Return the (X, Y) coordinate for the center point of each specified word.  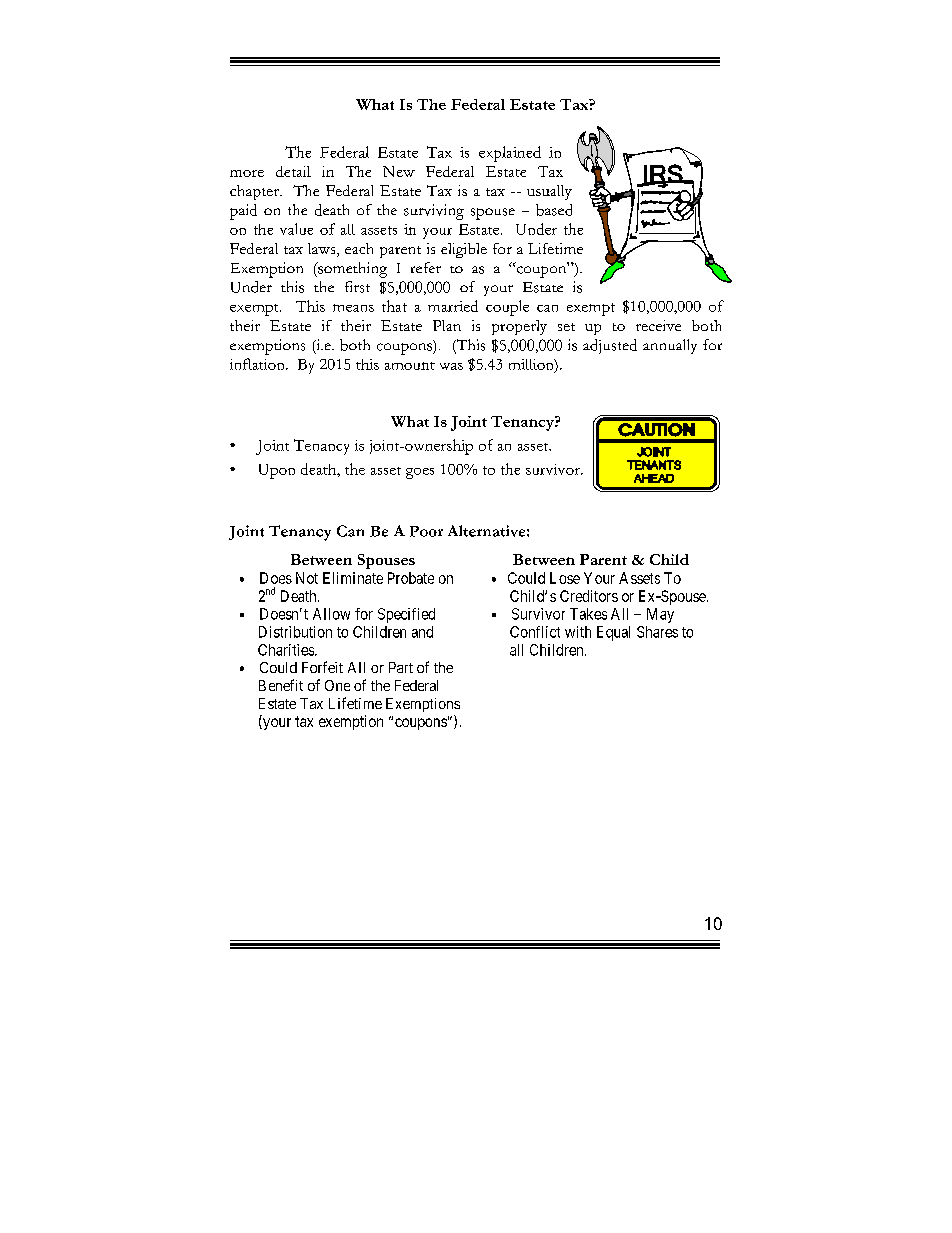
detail (293, 171)
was (451, 366)
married (453, 306)
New (399, 171)
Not (307, 578)
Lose (565, 578)
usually (549, 192)
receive (658, 325)
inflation (258, 364)
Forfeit (322, 667)
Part (401, 667)
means (353, 308)
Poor (426, 531)
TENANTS (654, 465)
